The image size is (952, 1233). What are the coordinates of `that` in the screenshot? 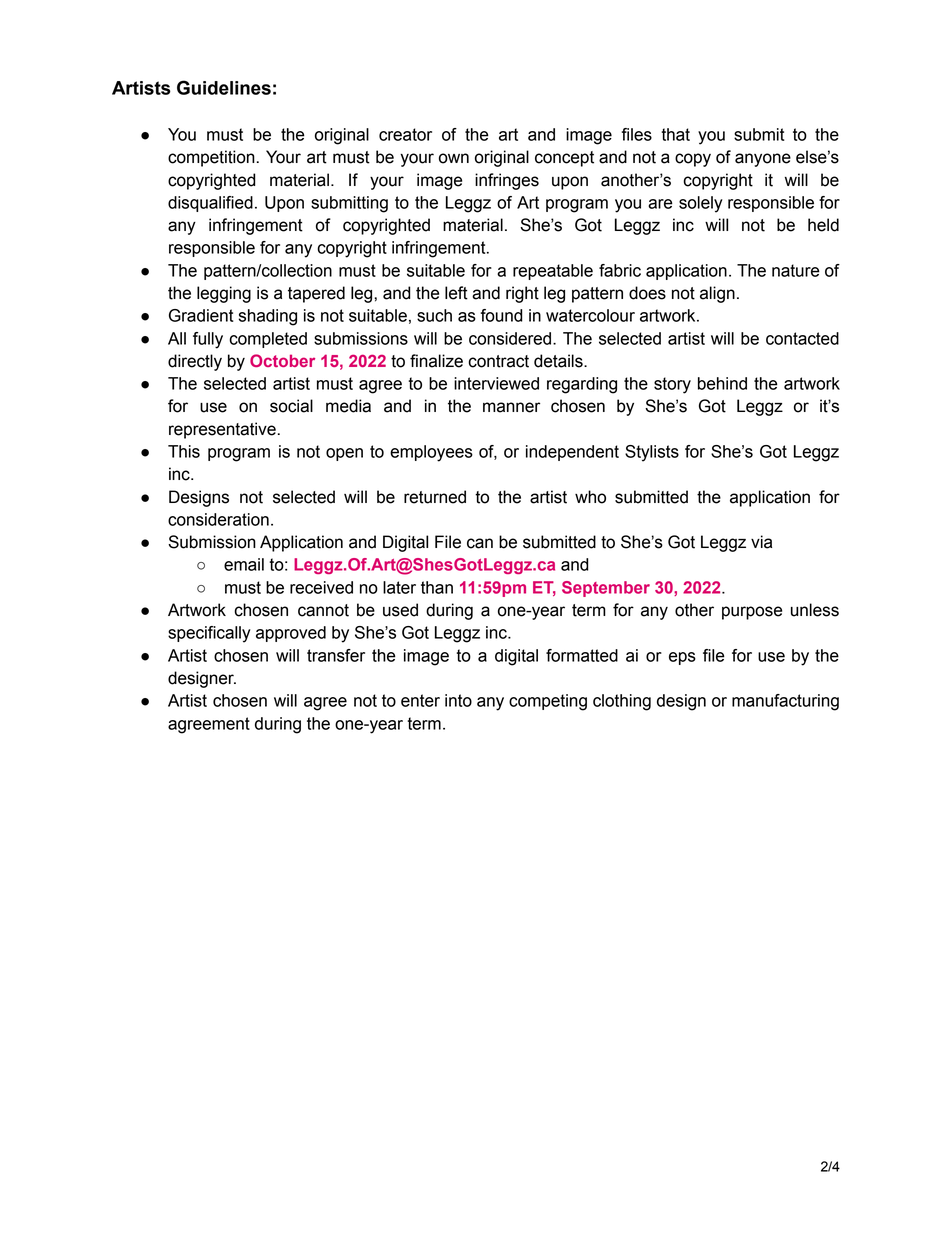 It's located at (675, 134).
